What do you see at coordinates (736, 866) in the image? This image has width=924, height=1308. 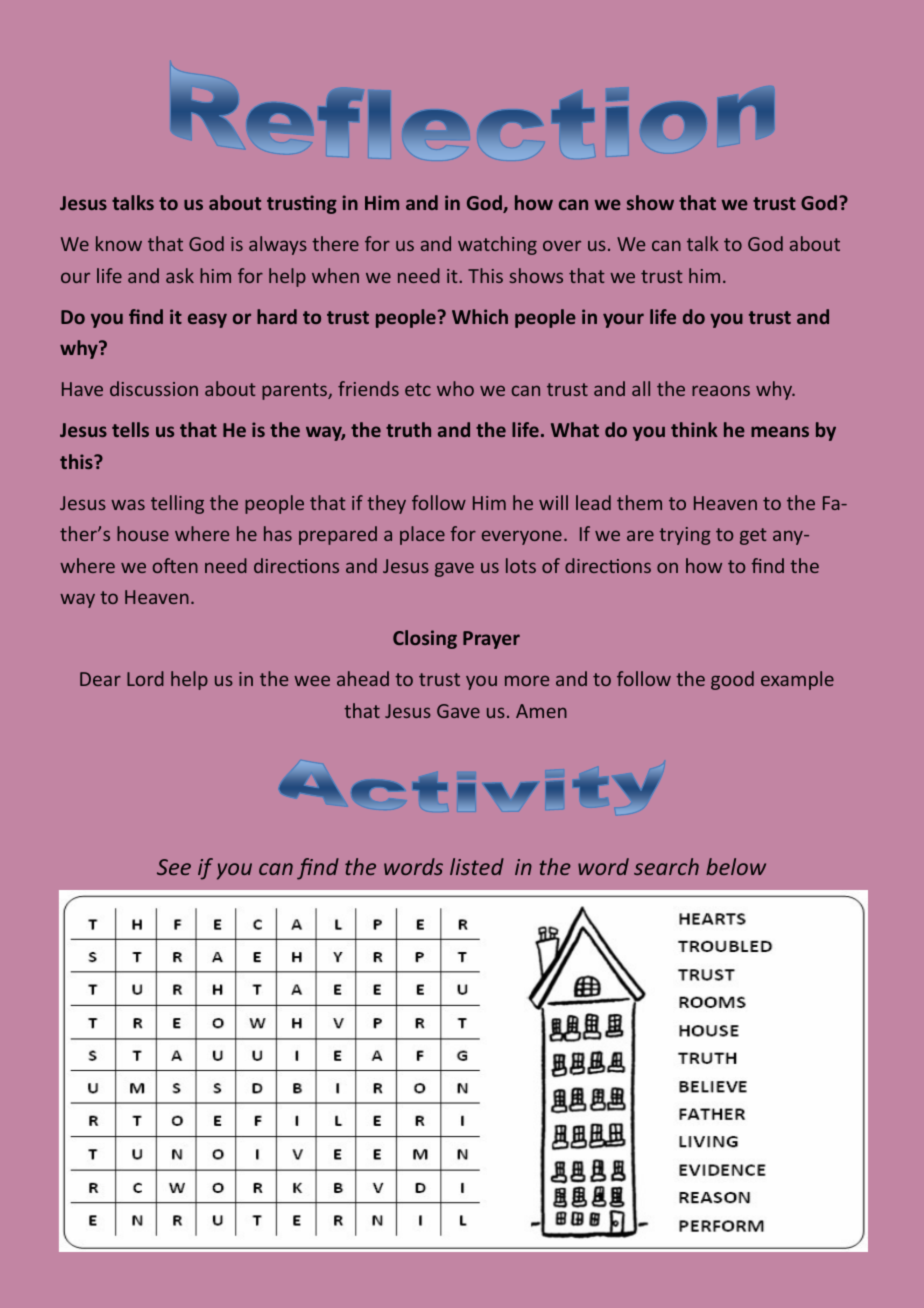 I see `below` at bounding box center [736, 866].
